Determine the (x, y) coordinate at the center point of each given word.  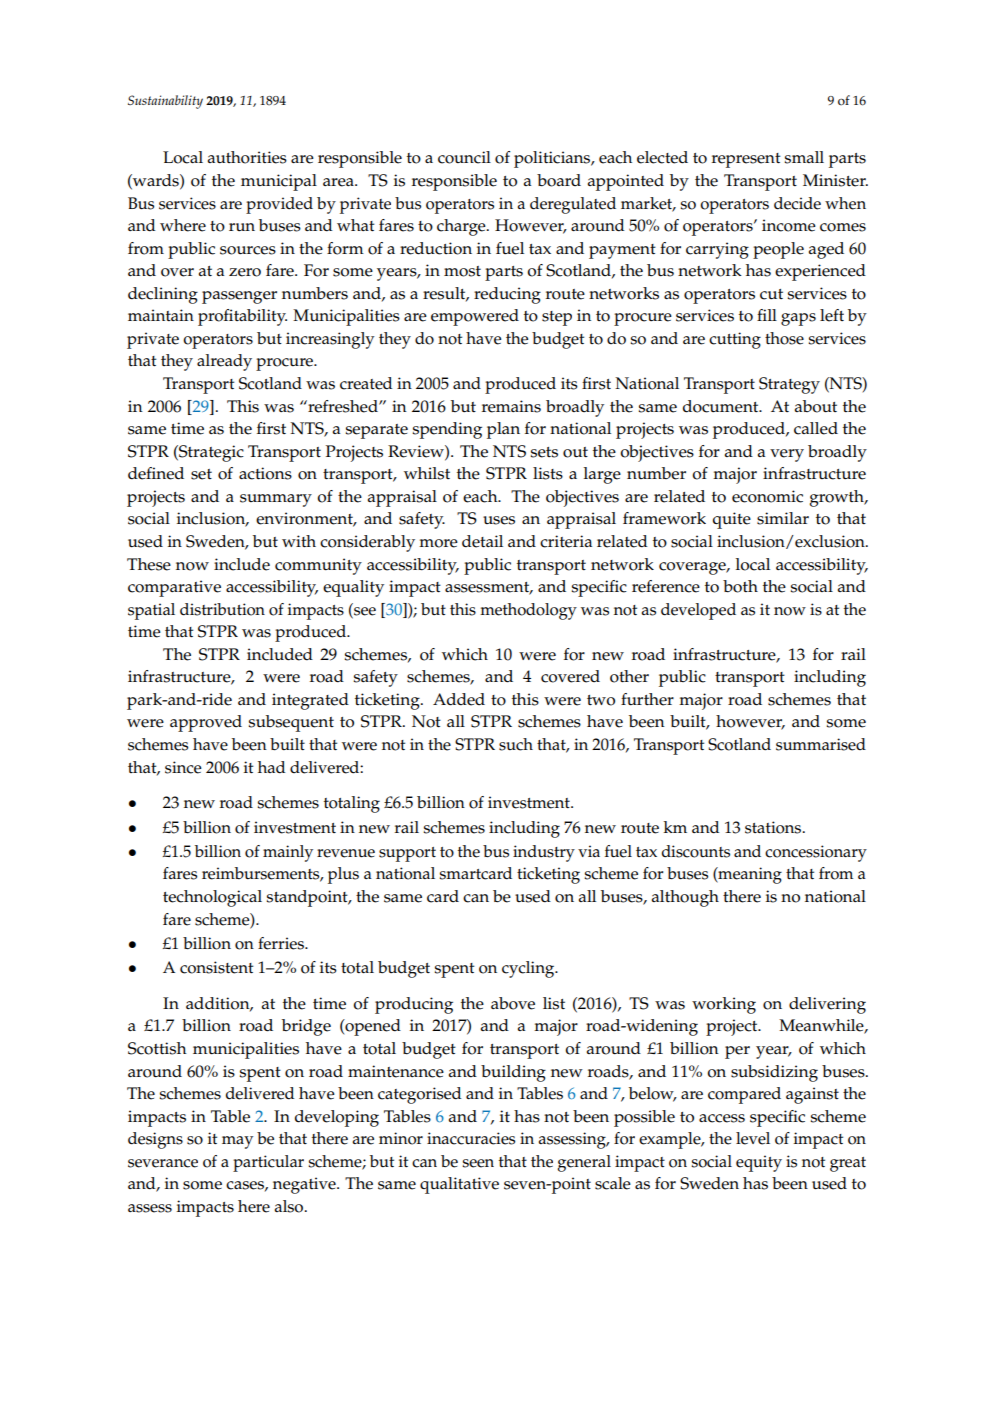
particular (268, 1163)
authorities (247, 157)
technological (212, 898)
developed (698, 611)
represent (746, 160)
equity (759, 1163)
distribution (222, 609)
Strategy (789, 385)
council (464, 157)
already (224, 362)
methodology (528, 611)
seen (478, 1163)
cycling (529, 969)
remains (511, 406)
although (685, 898)
